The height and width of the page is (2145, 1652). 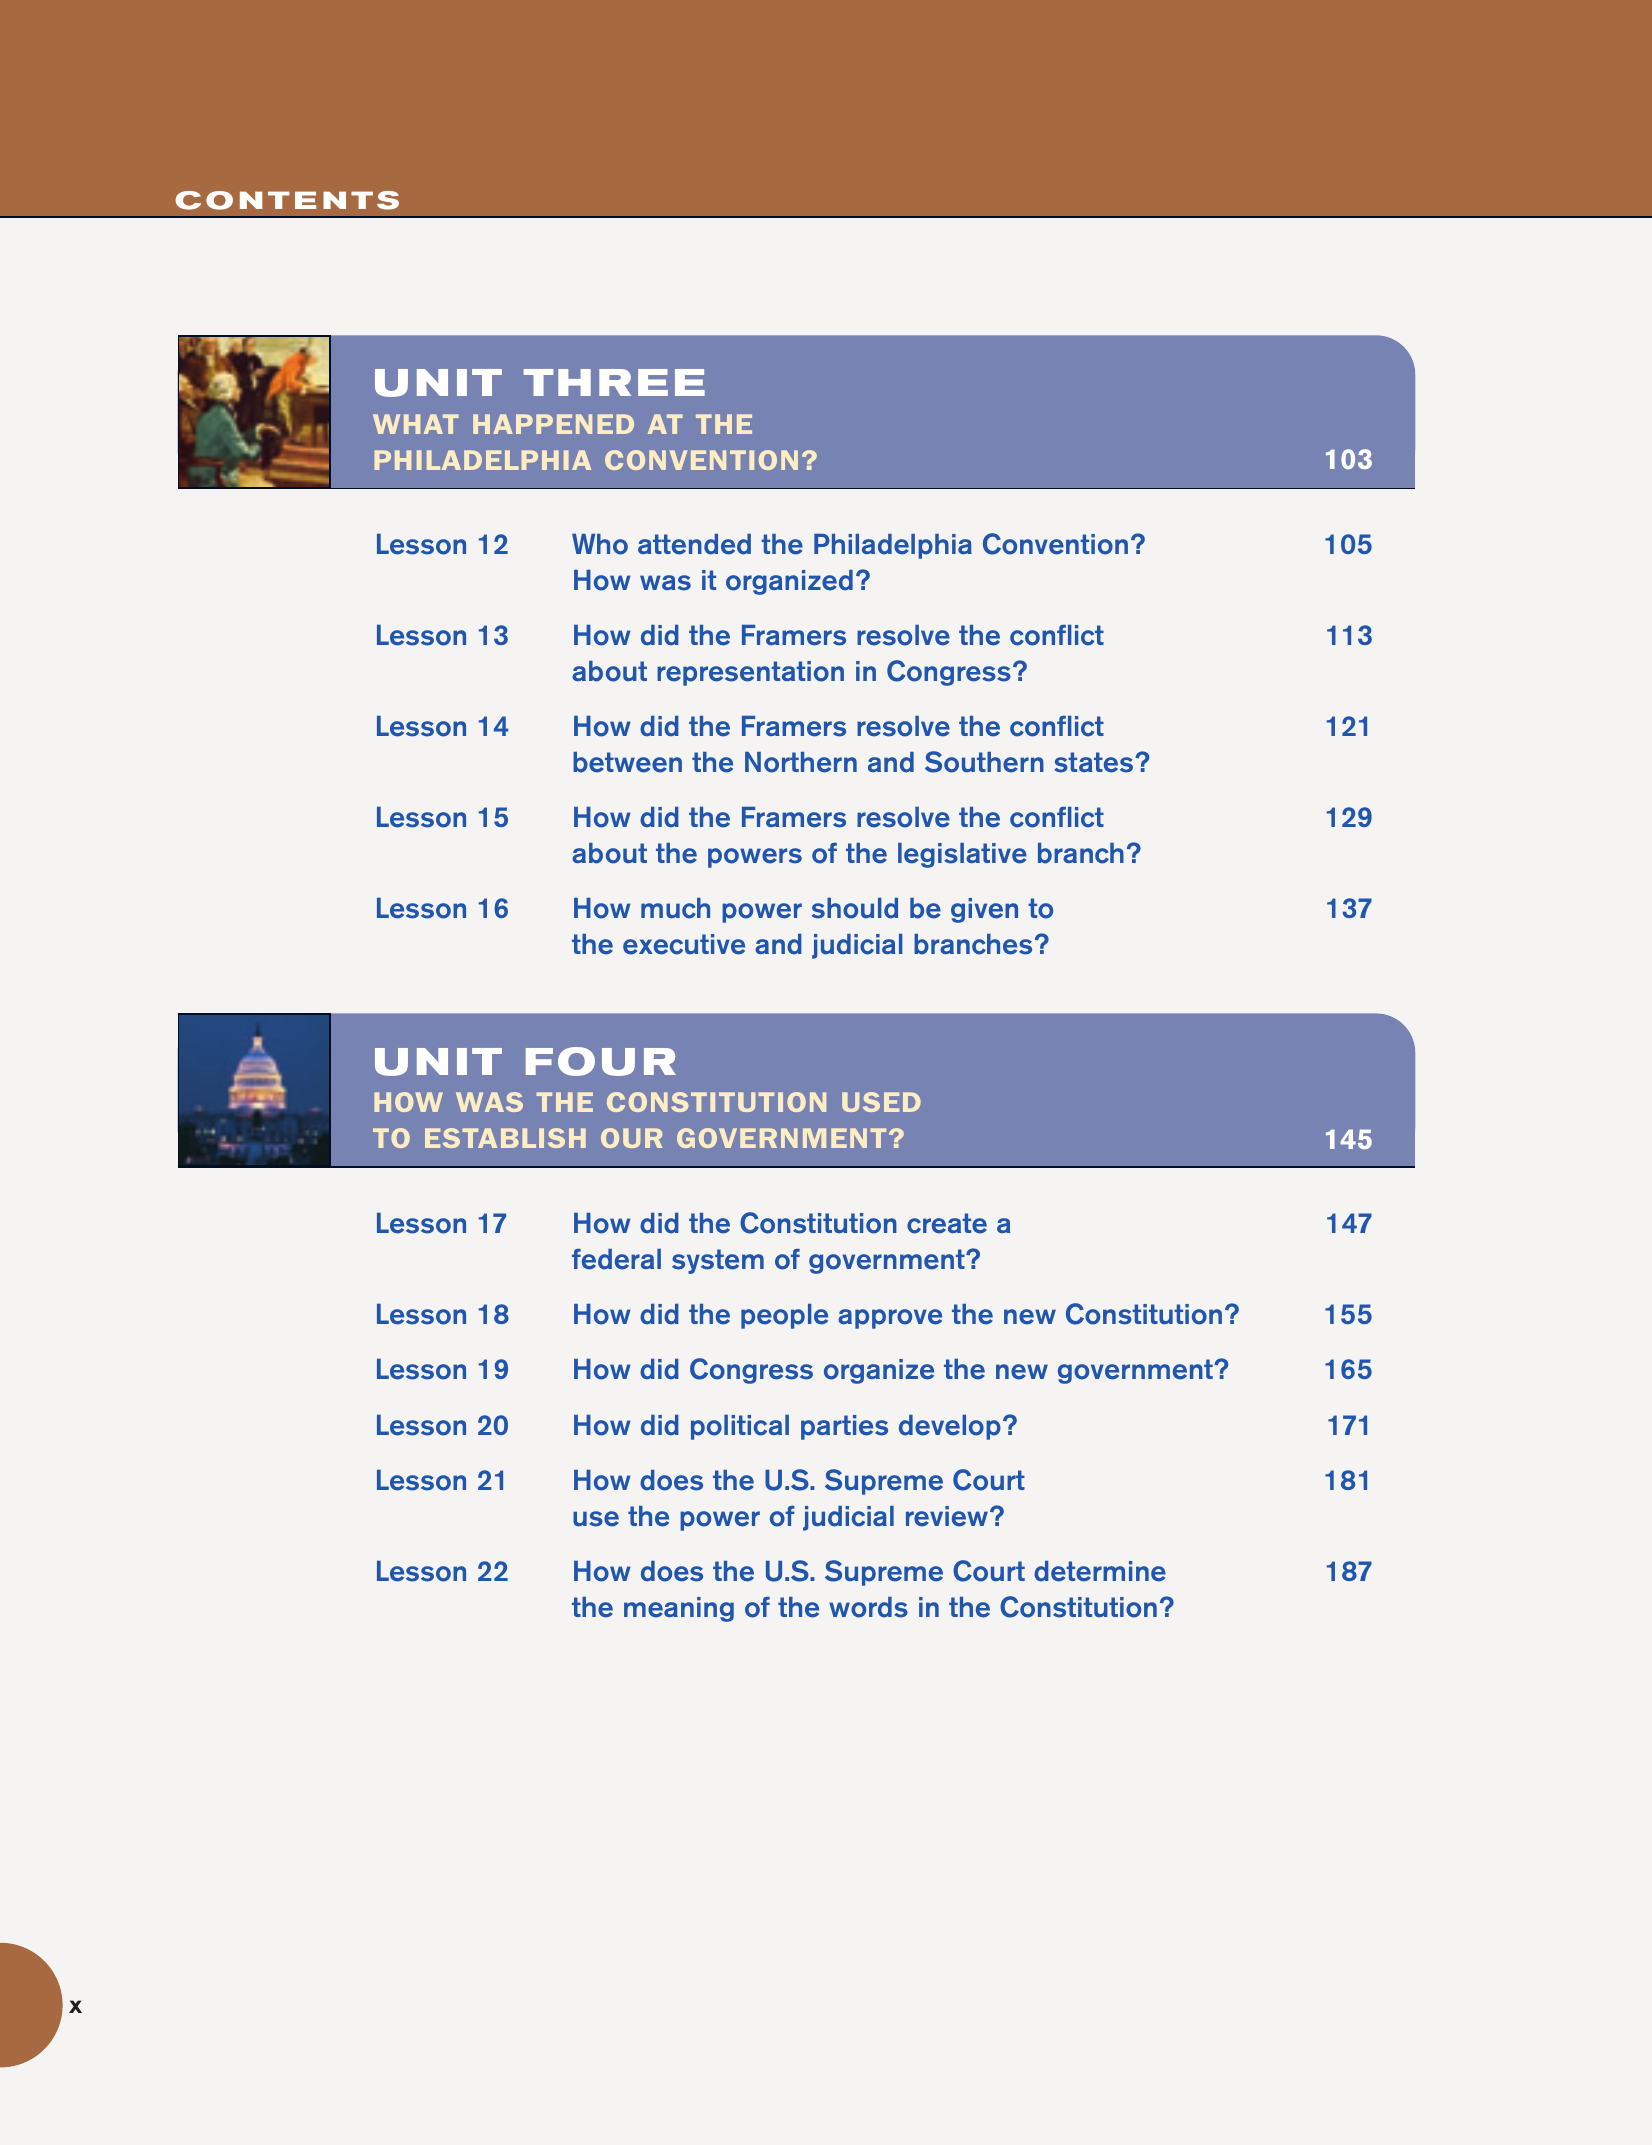 I want to click on given, so click(x=984, y=910).
